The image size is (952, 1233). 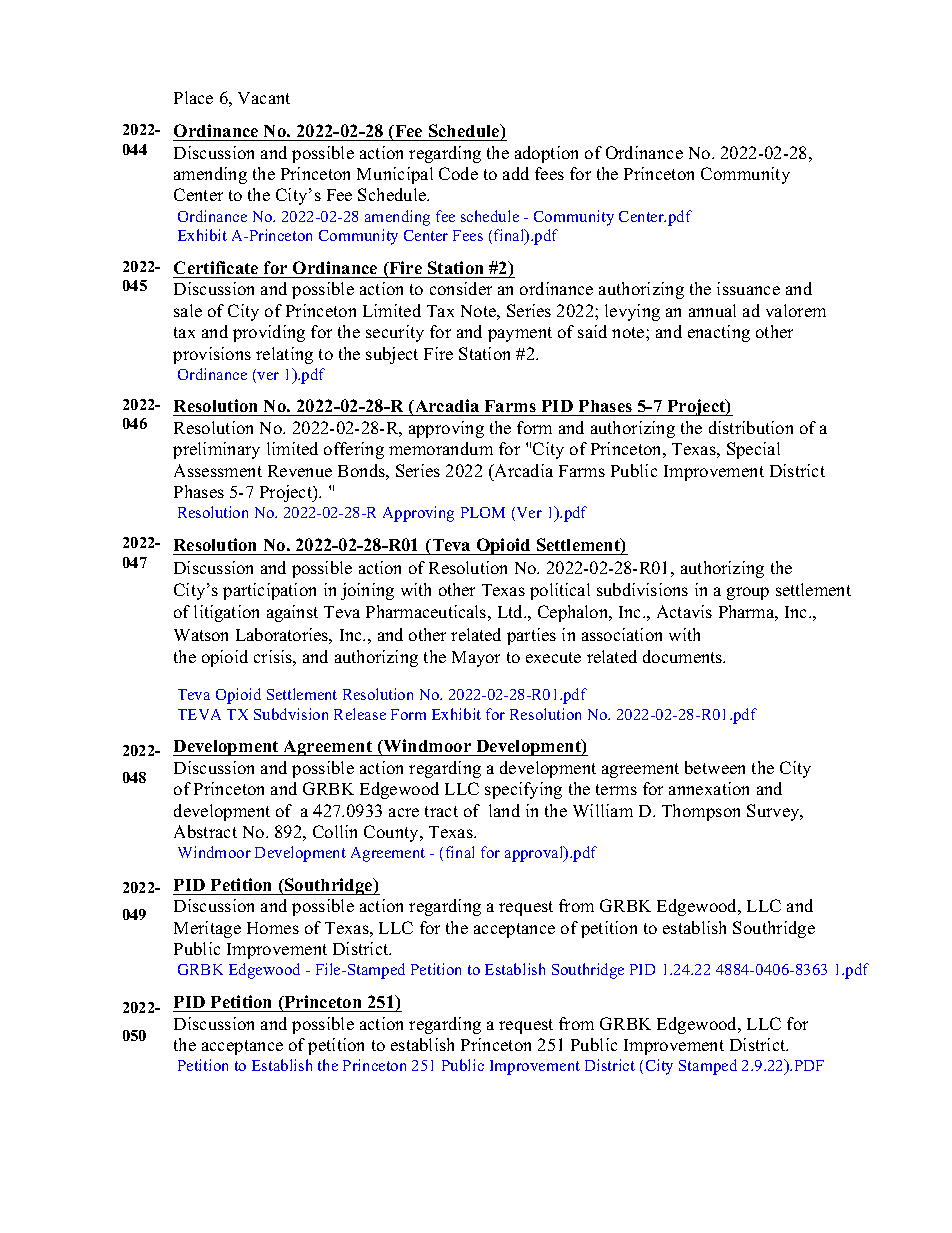 I want to click on County, so click(x=392, y=833).
